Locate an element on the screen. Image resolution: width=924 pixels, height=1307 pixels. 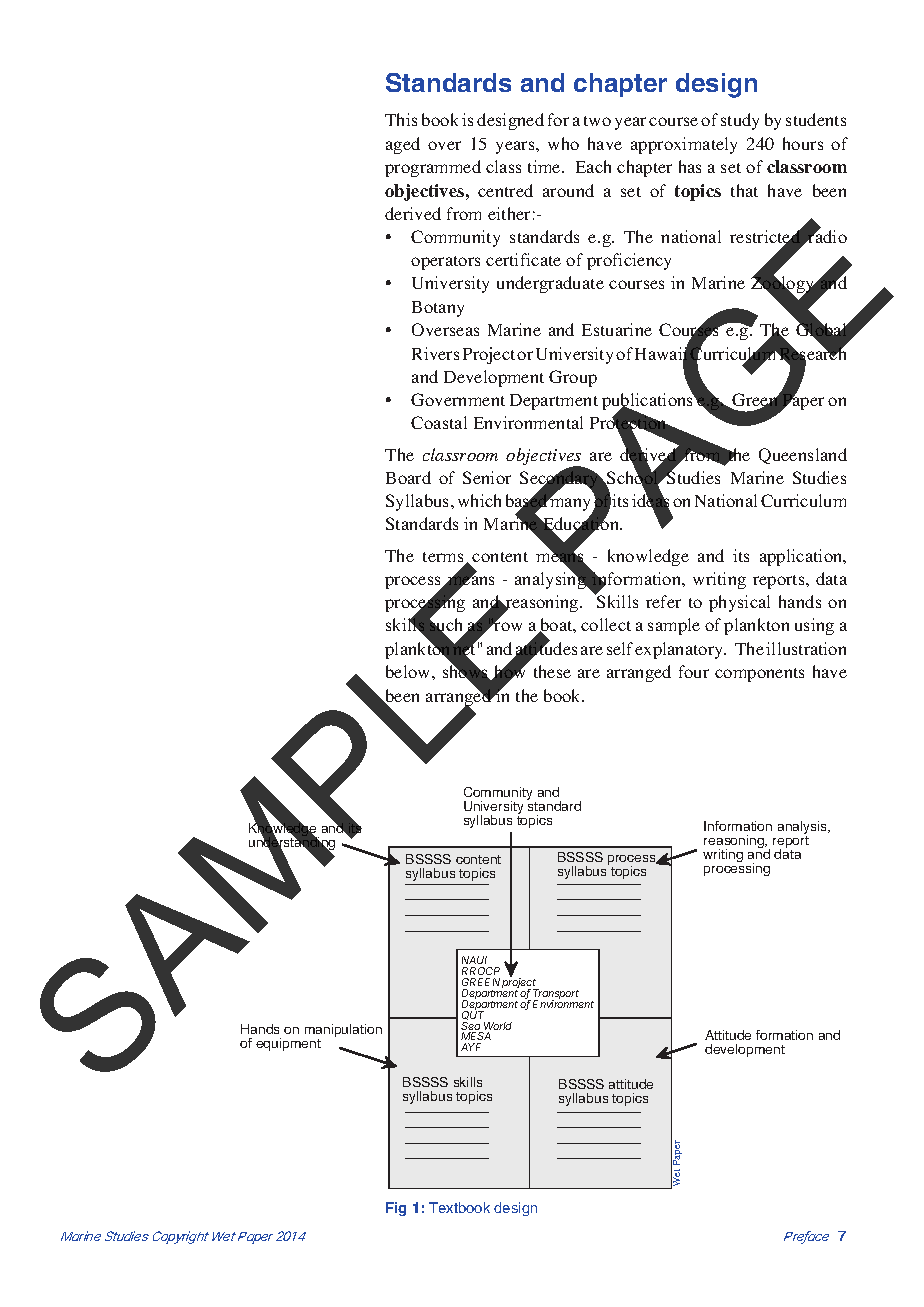
study is located at coordinates (740, 121).
